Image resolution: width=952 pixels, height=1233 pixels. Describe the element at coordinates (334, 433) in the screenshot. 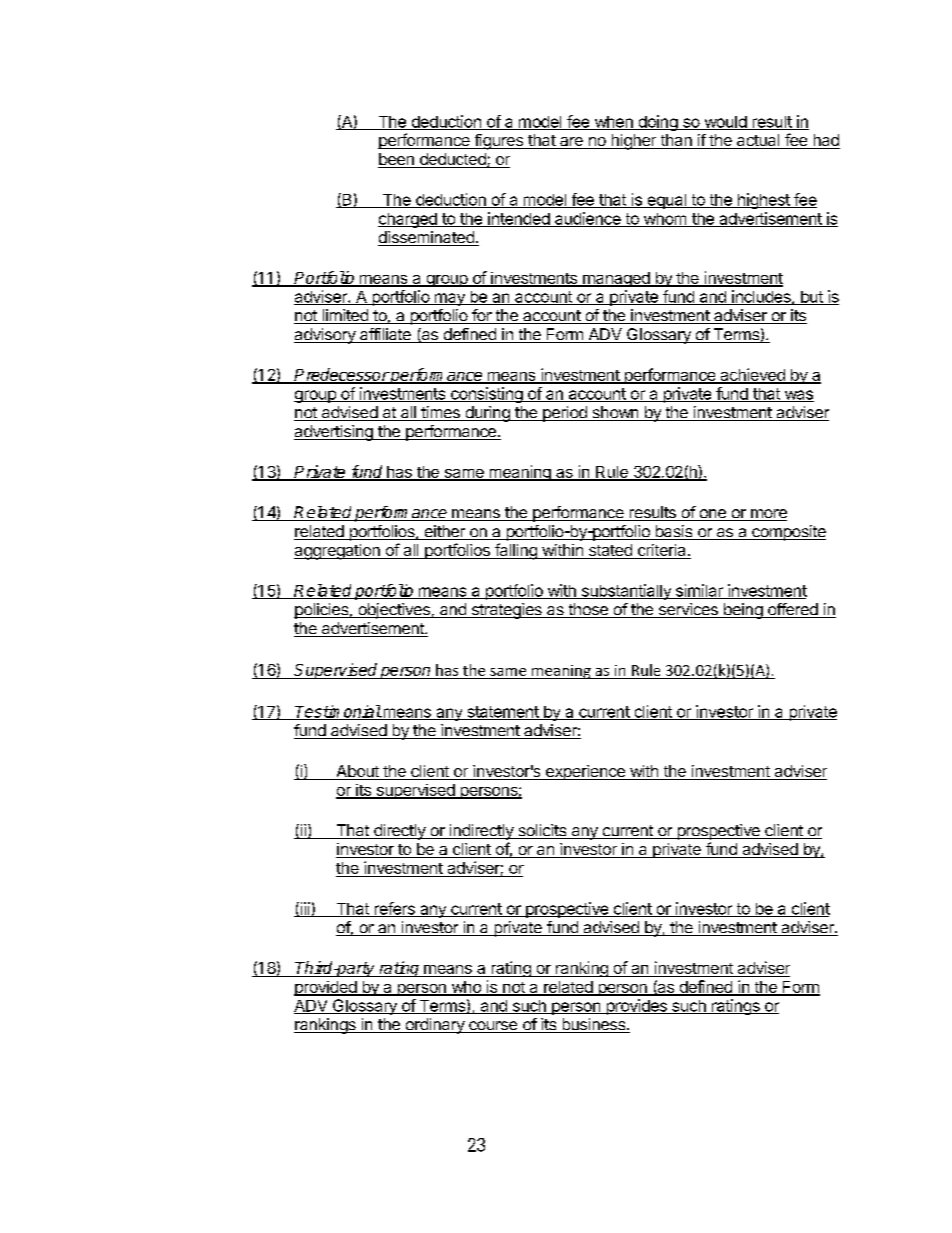

I see `advertising` at that location.
